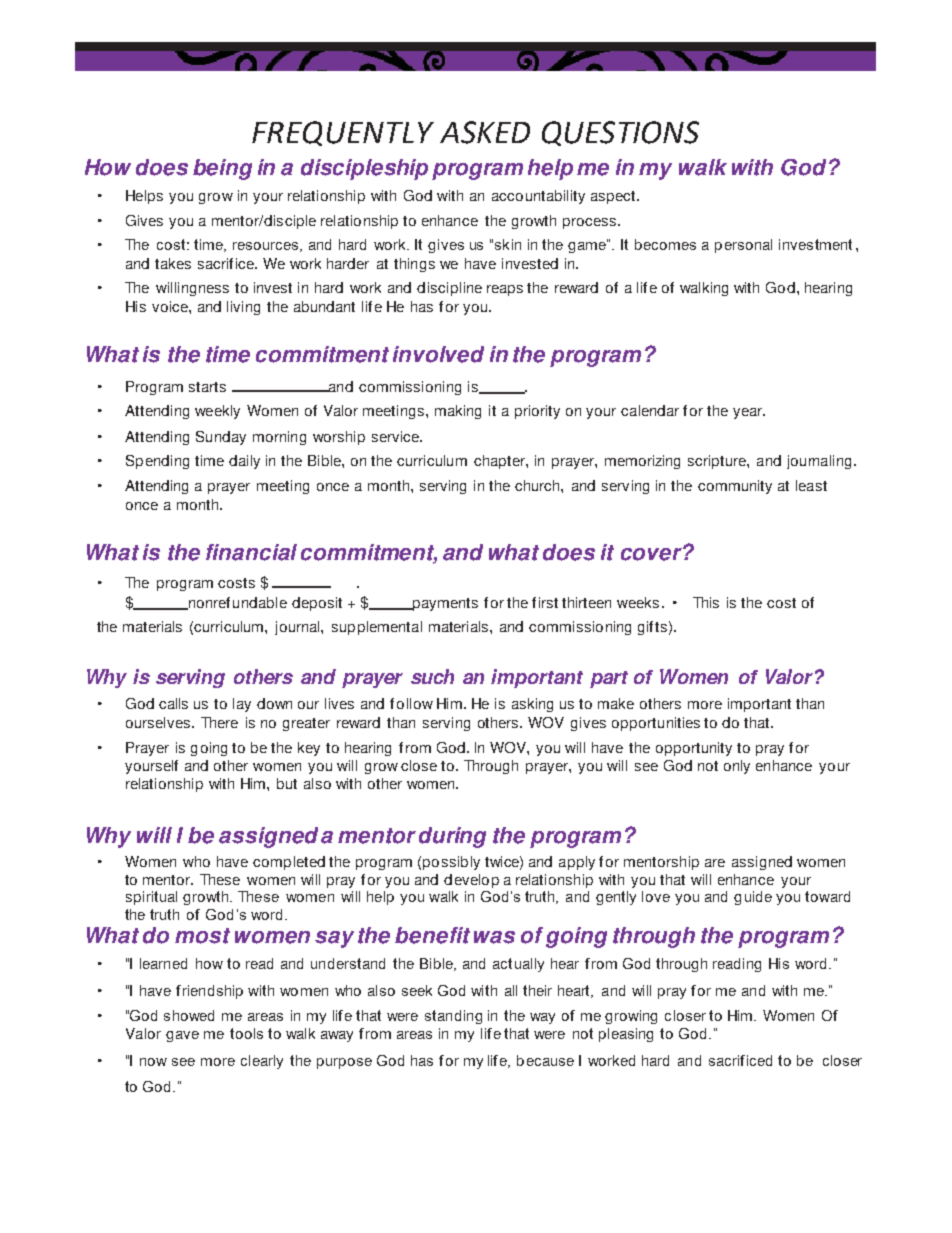 This screenshot has width=952, height=1233. I want to click on standing, so click(453, 1017).
